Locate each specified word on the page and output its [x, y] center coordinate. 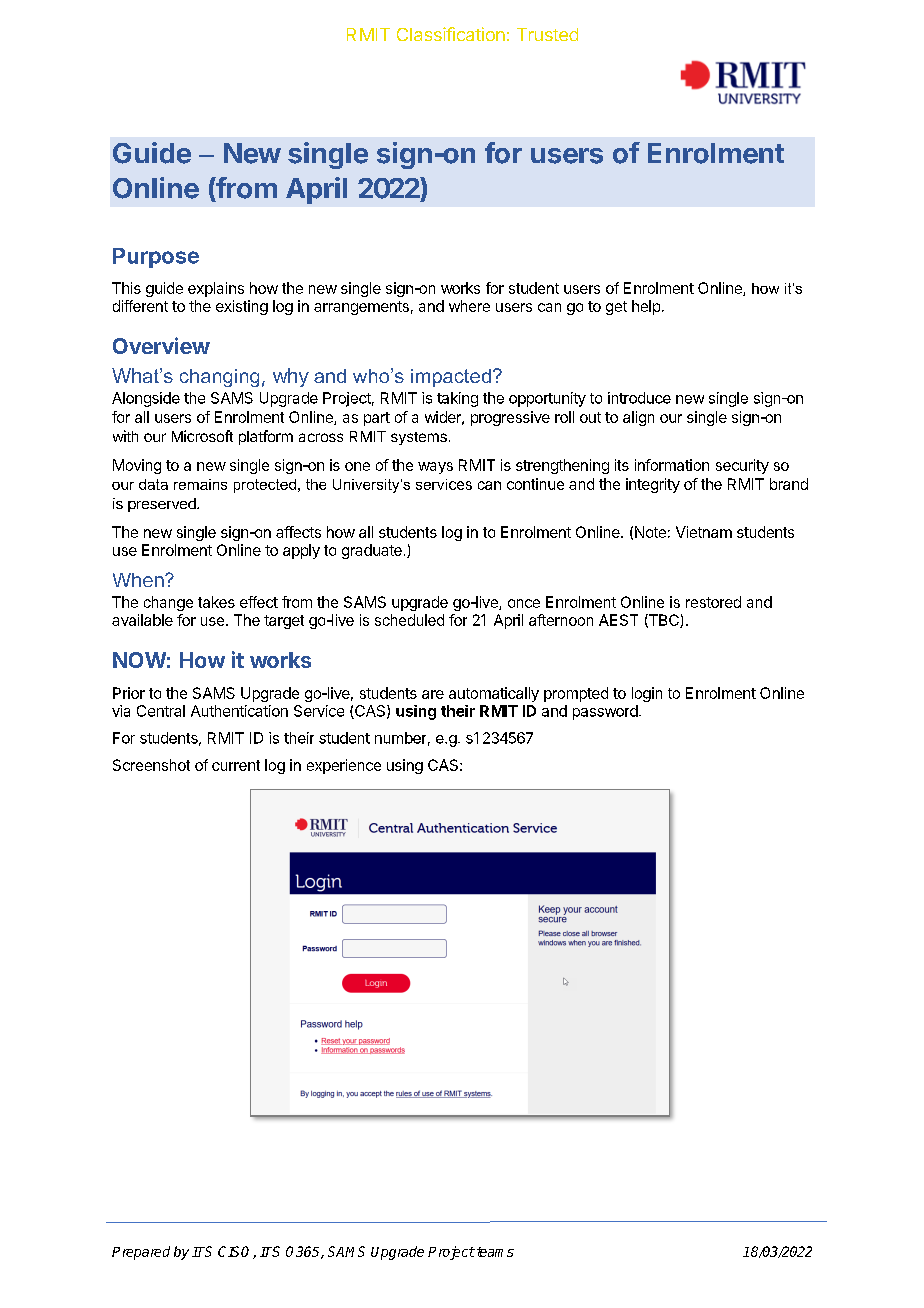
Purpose [156, 258]
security [742, 466]
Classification [451, 34]
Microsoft [202, 436]
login [647, 694]
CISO [236, 1252]
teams [494, 1252]
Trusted [547, 34]
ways [435, 468]
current [236, 765]
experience [344, 766]
